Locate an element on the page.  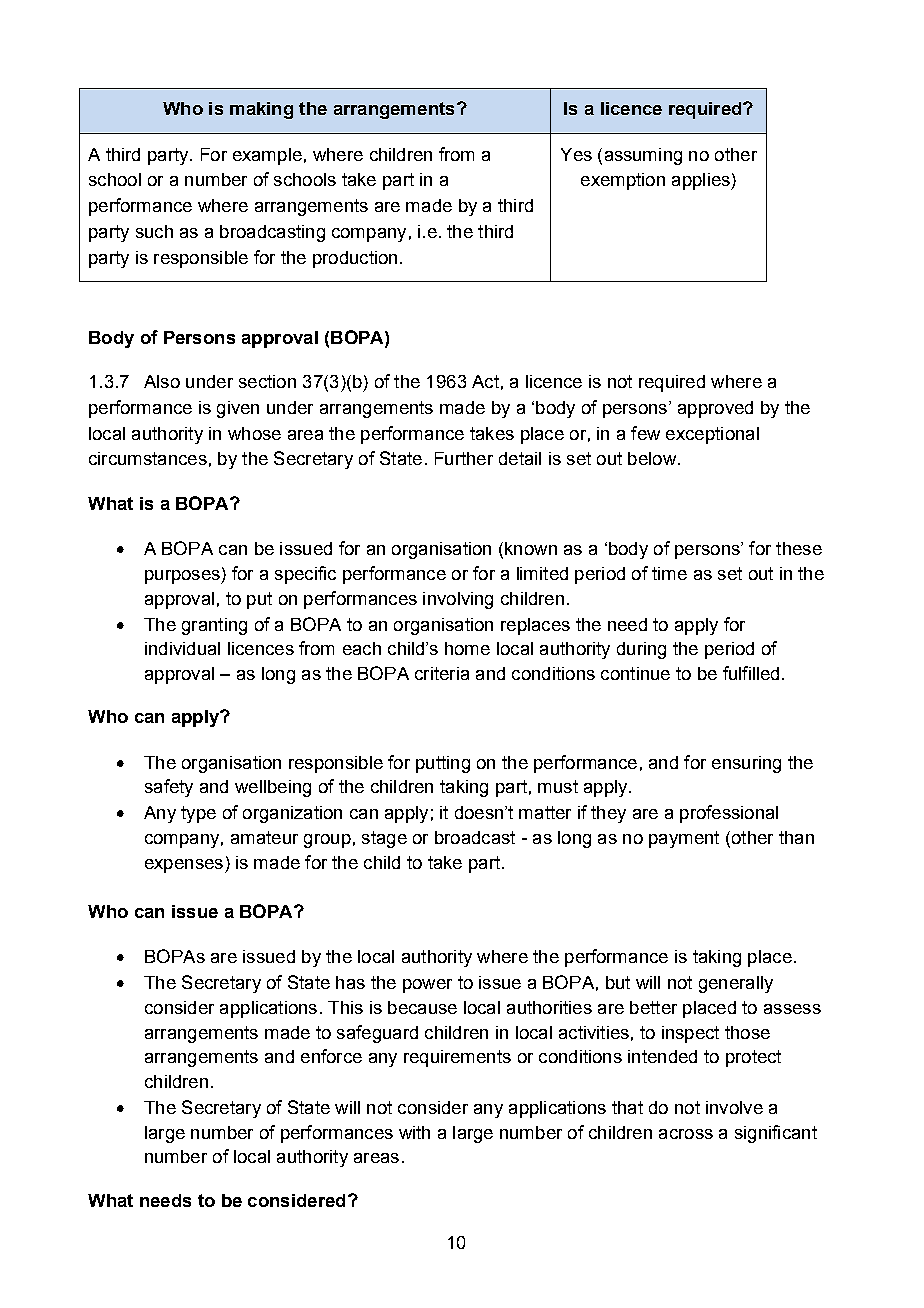
Yes is located at coordinates (576, 154).
